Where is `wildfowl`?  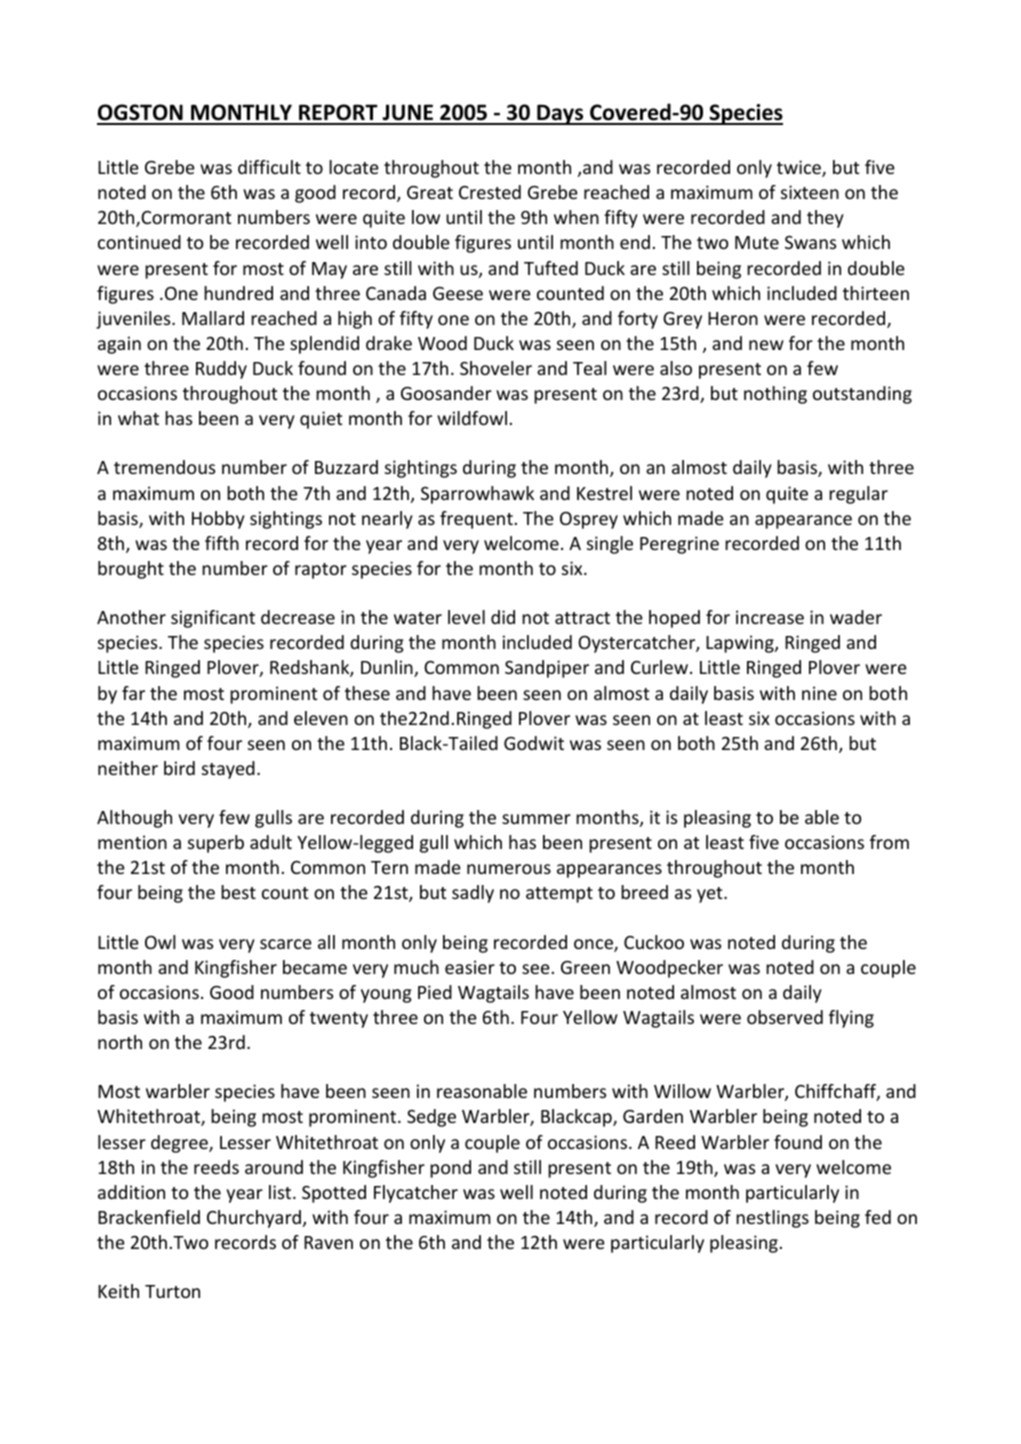 wildfowl is located at coordinates (472, 418).
